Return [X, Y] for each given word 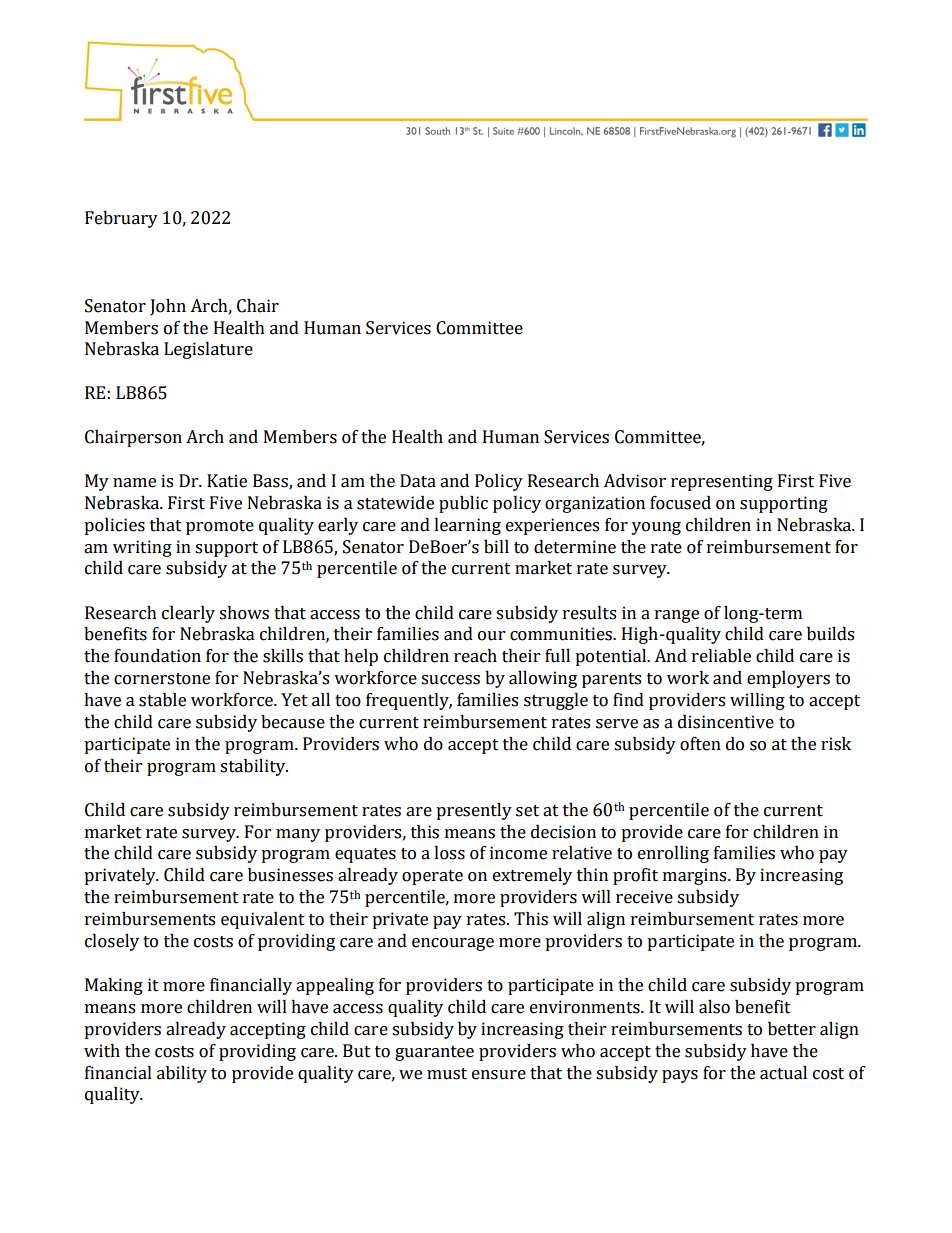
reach [475, 656]
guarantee [434, 1053]
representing [722, 482]
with [102, 1051]
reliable [721, 656]
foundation [157, 656]
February [121, 219]
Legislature [208, 350]
